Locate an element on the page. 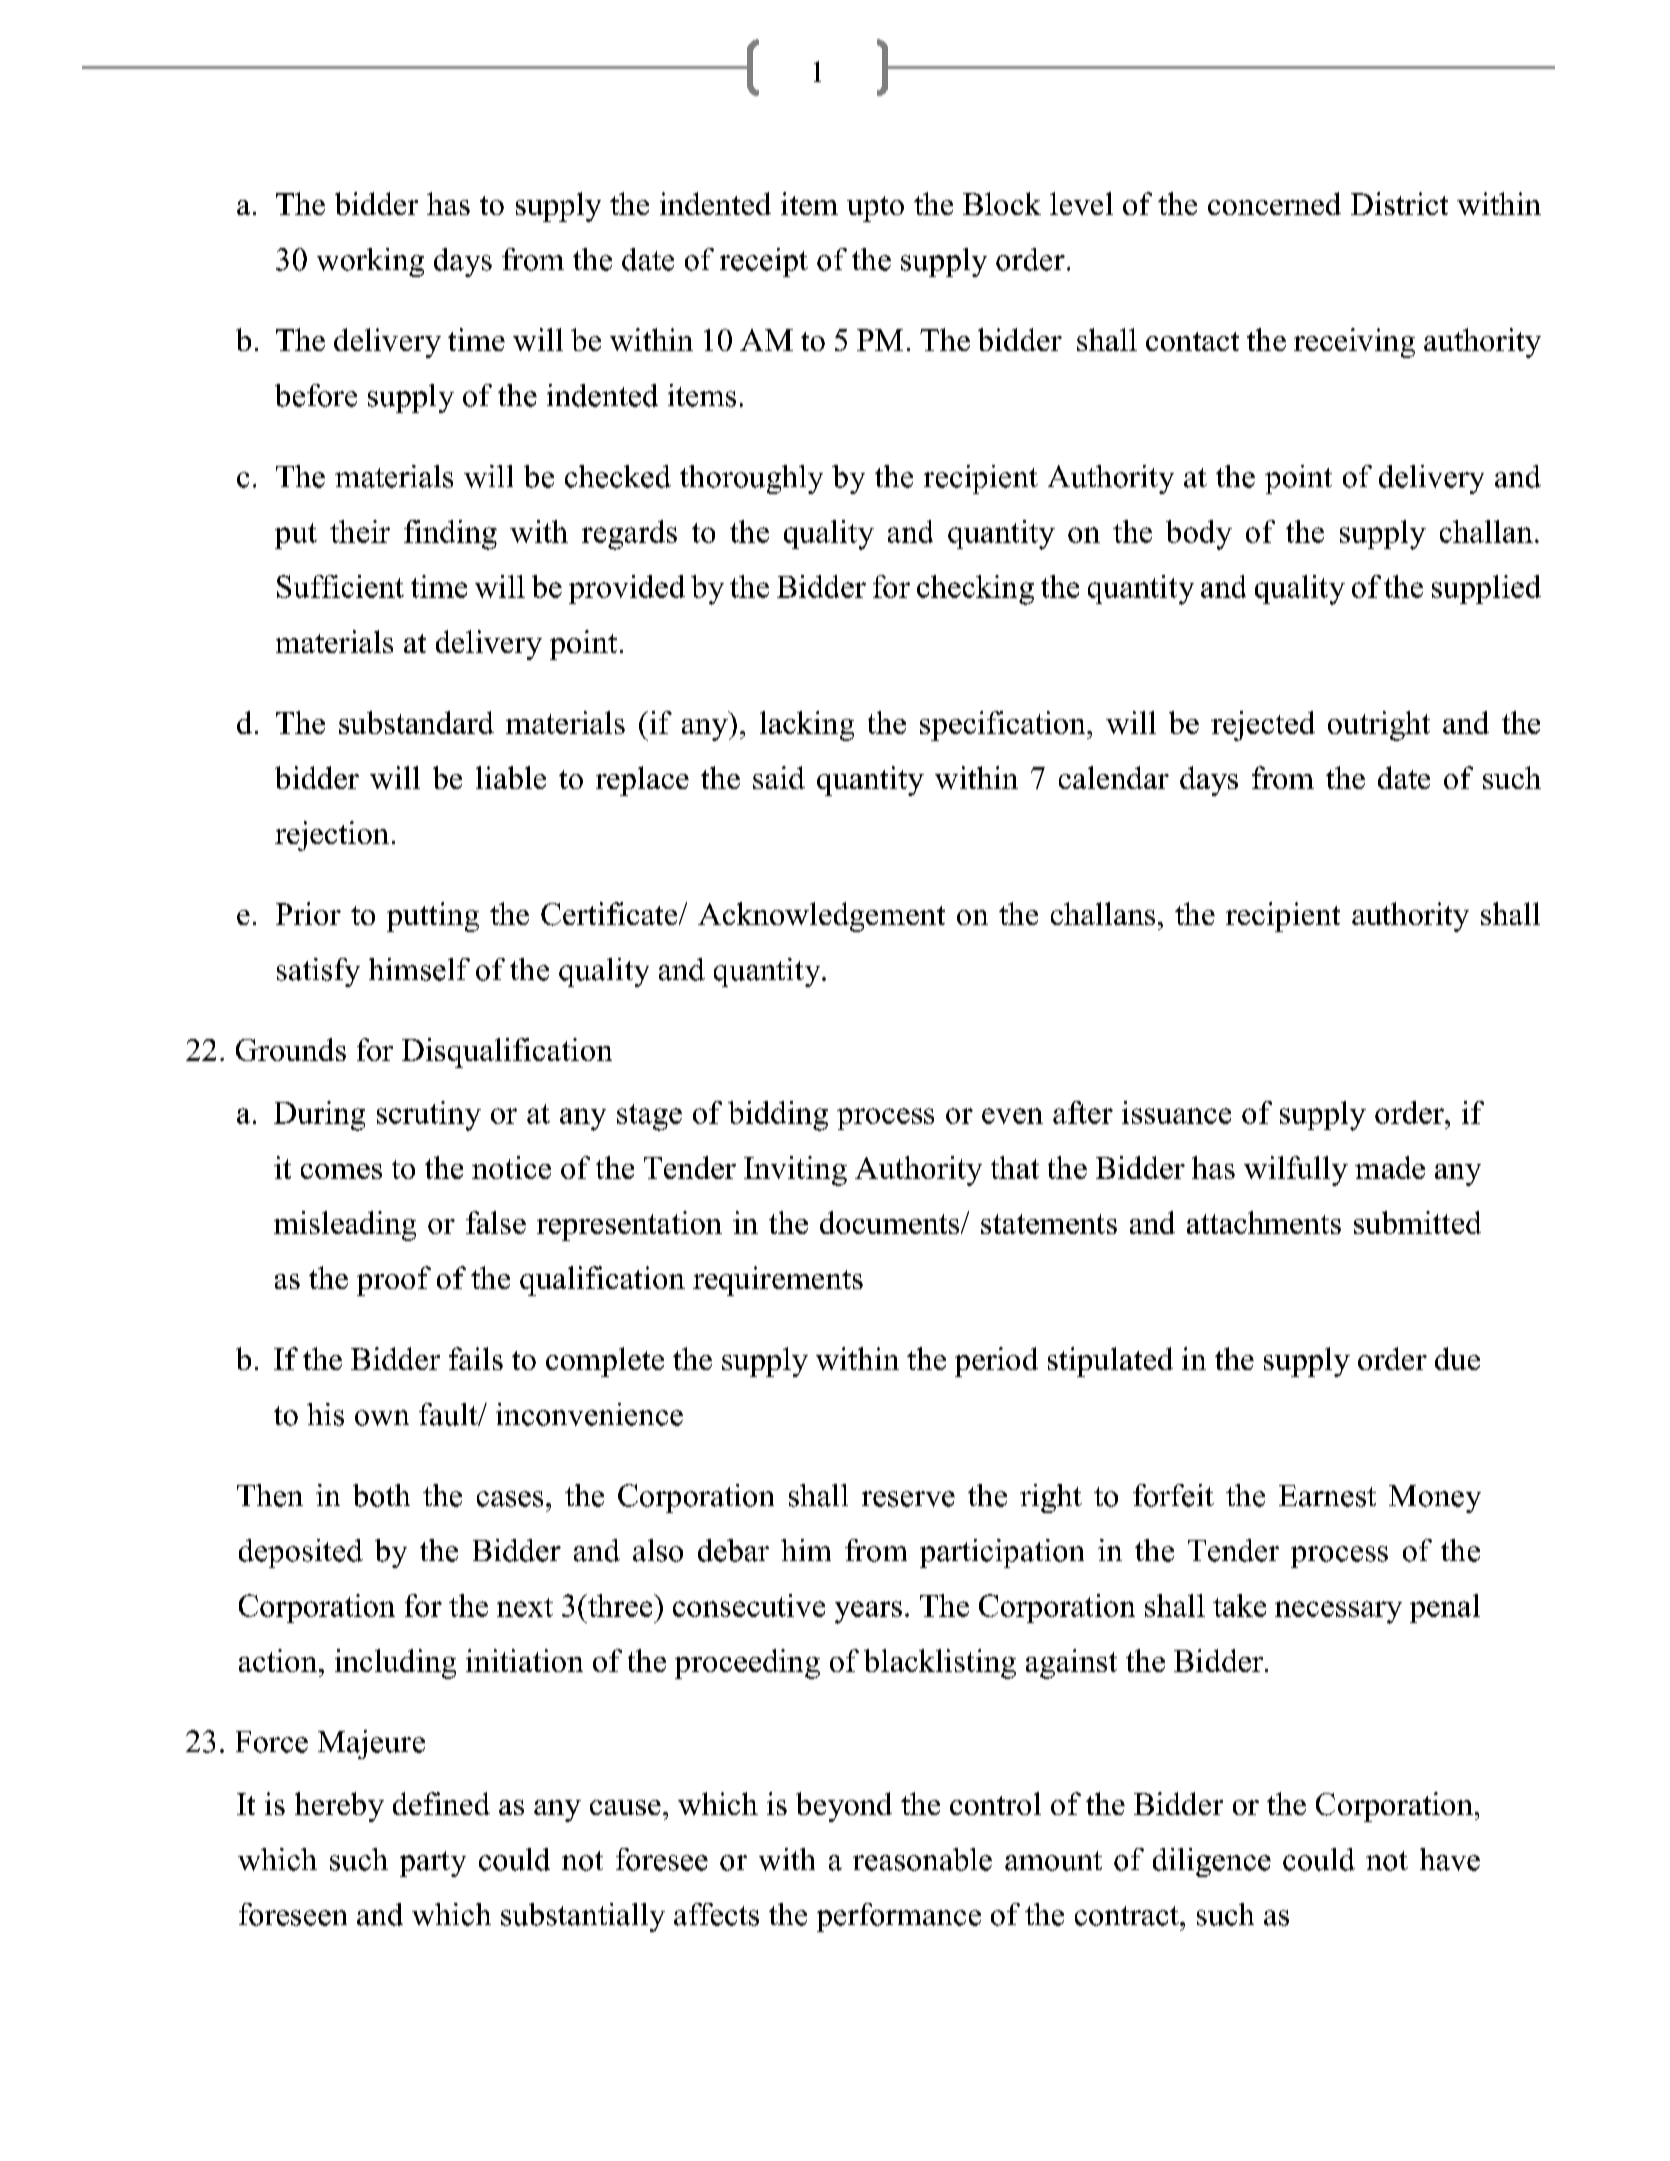  upto is located at coordinates (875, 209).
